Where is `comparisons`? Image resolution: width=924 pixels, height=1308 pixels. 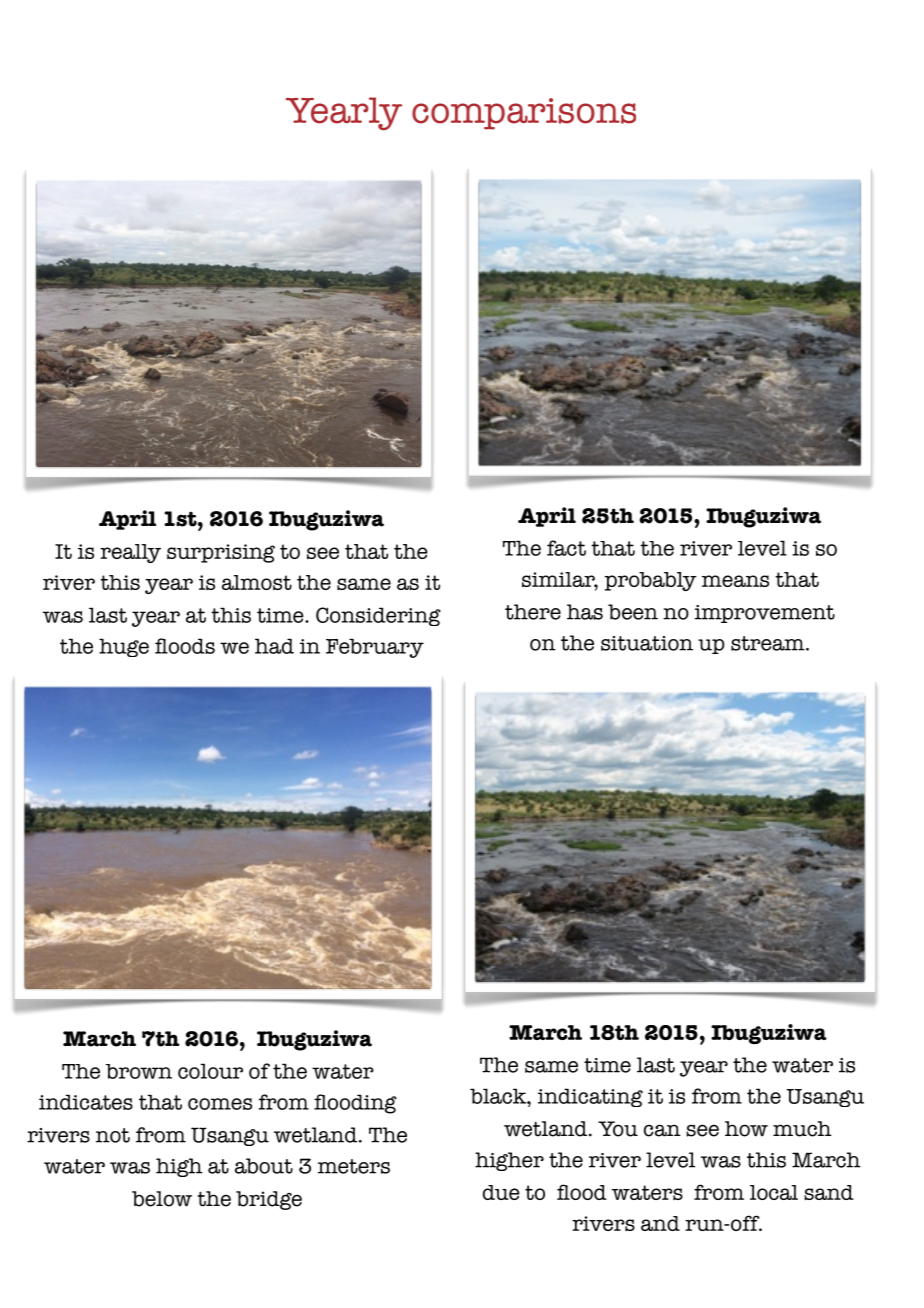
comparisons is located at coordinates (524, 114).
